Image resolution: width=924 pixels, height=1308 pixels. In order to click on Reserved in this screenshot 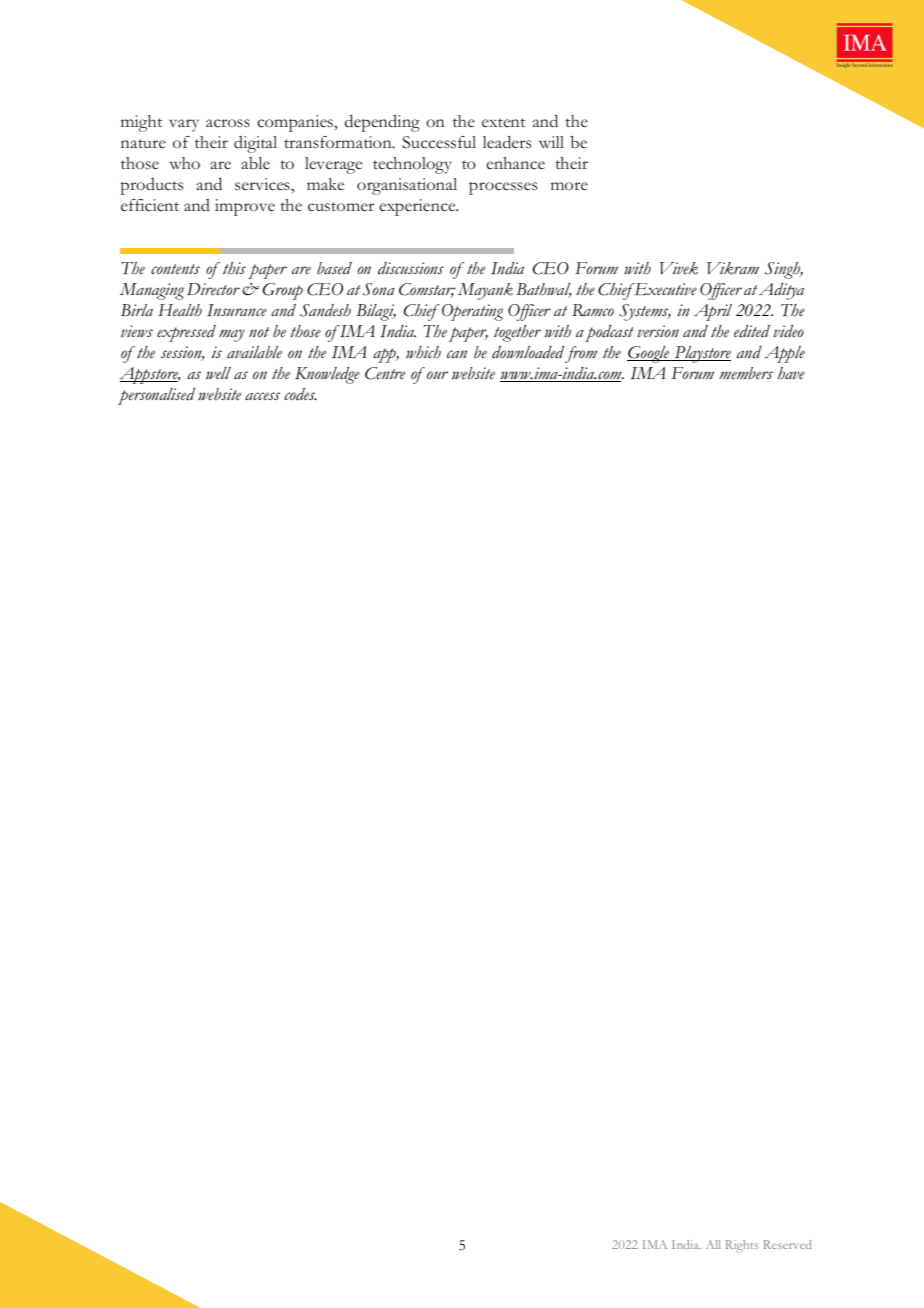, I will do `click(787, 1244)`.
